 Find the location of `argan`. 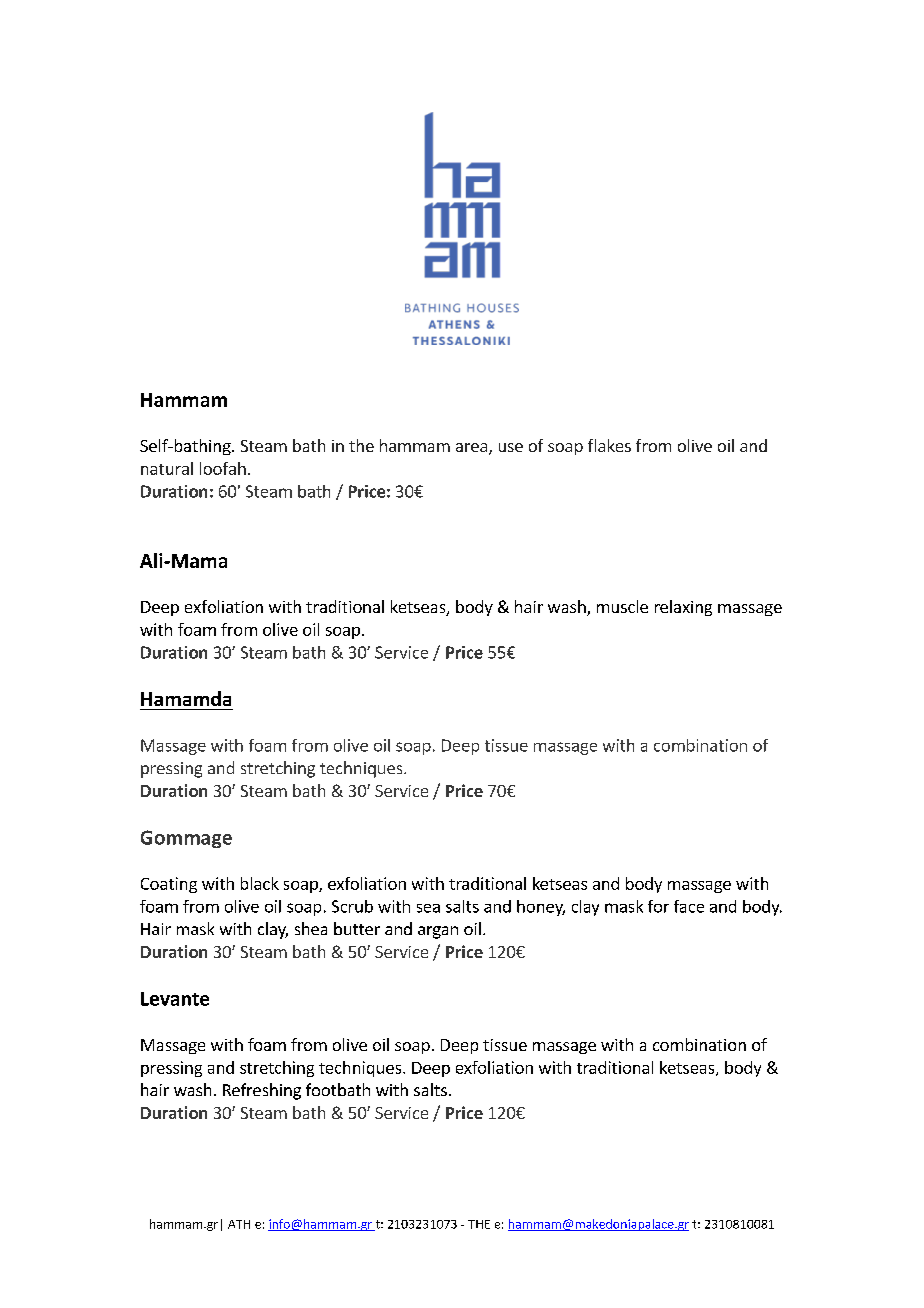

argan is located at coordinates (438, 932).
